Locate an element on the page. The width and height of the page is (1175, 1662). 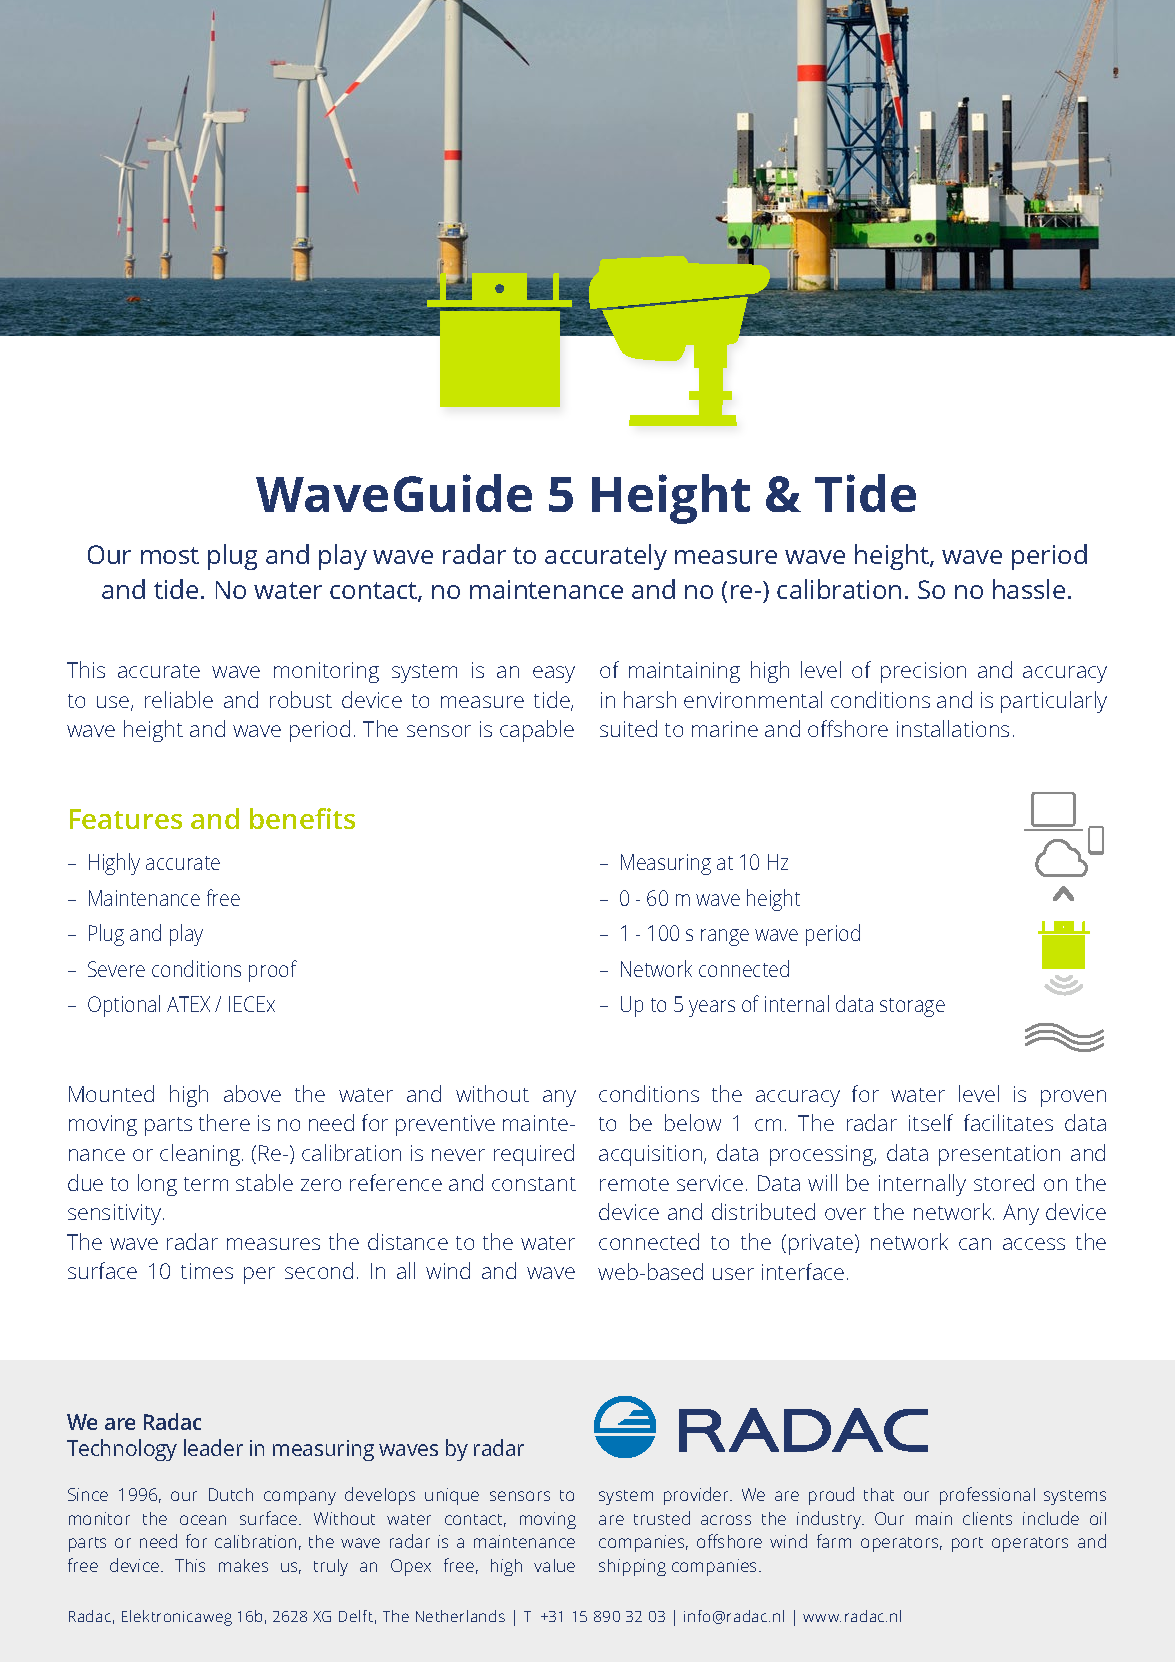
hassle is located at coordinates (1029, 589).
